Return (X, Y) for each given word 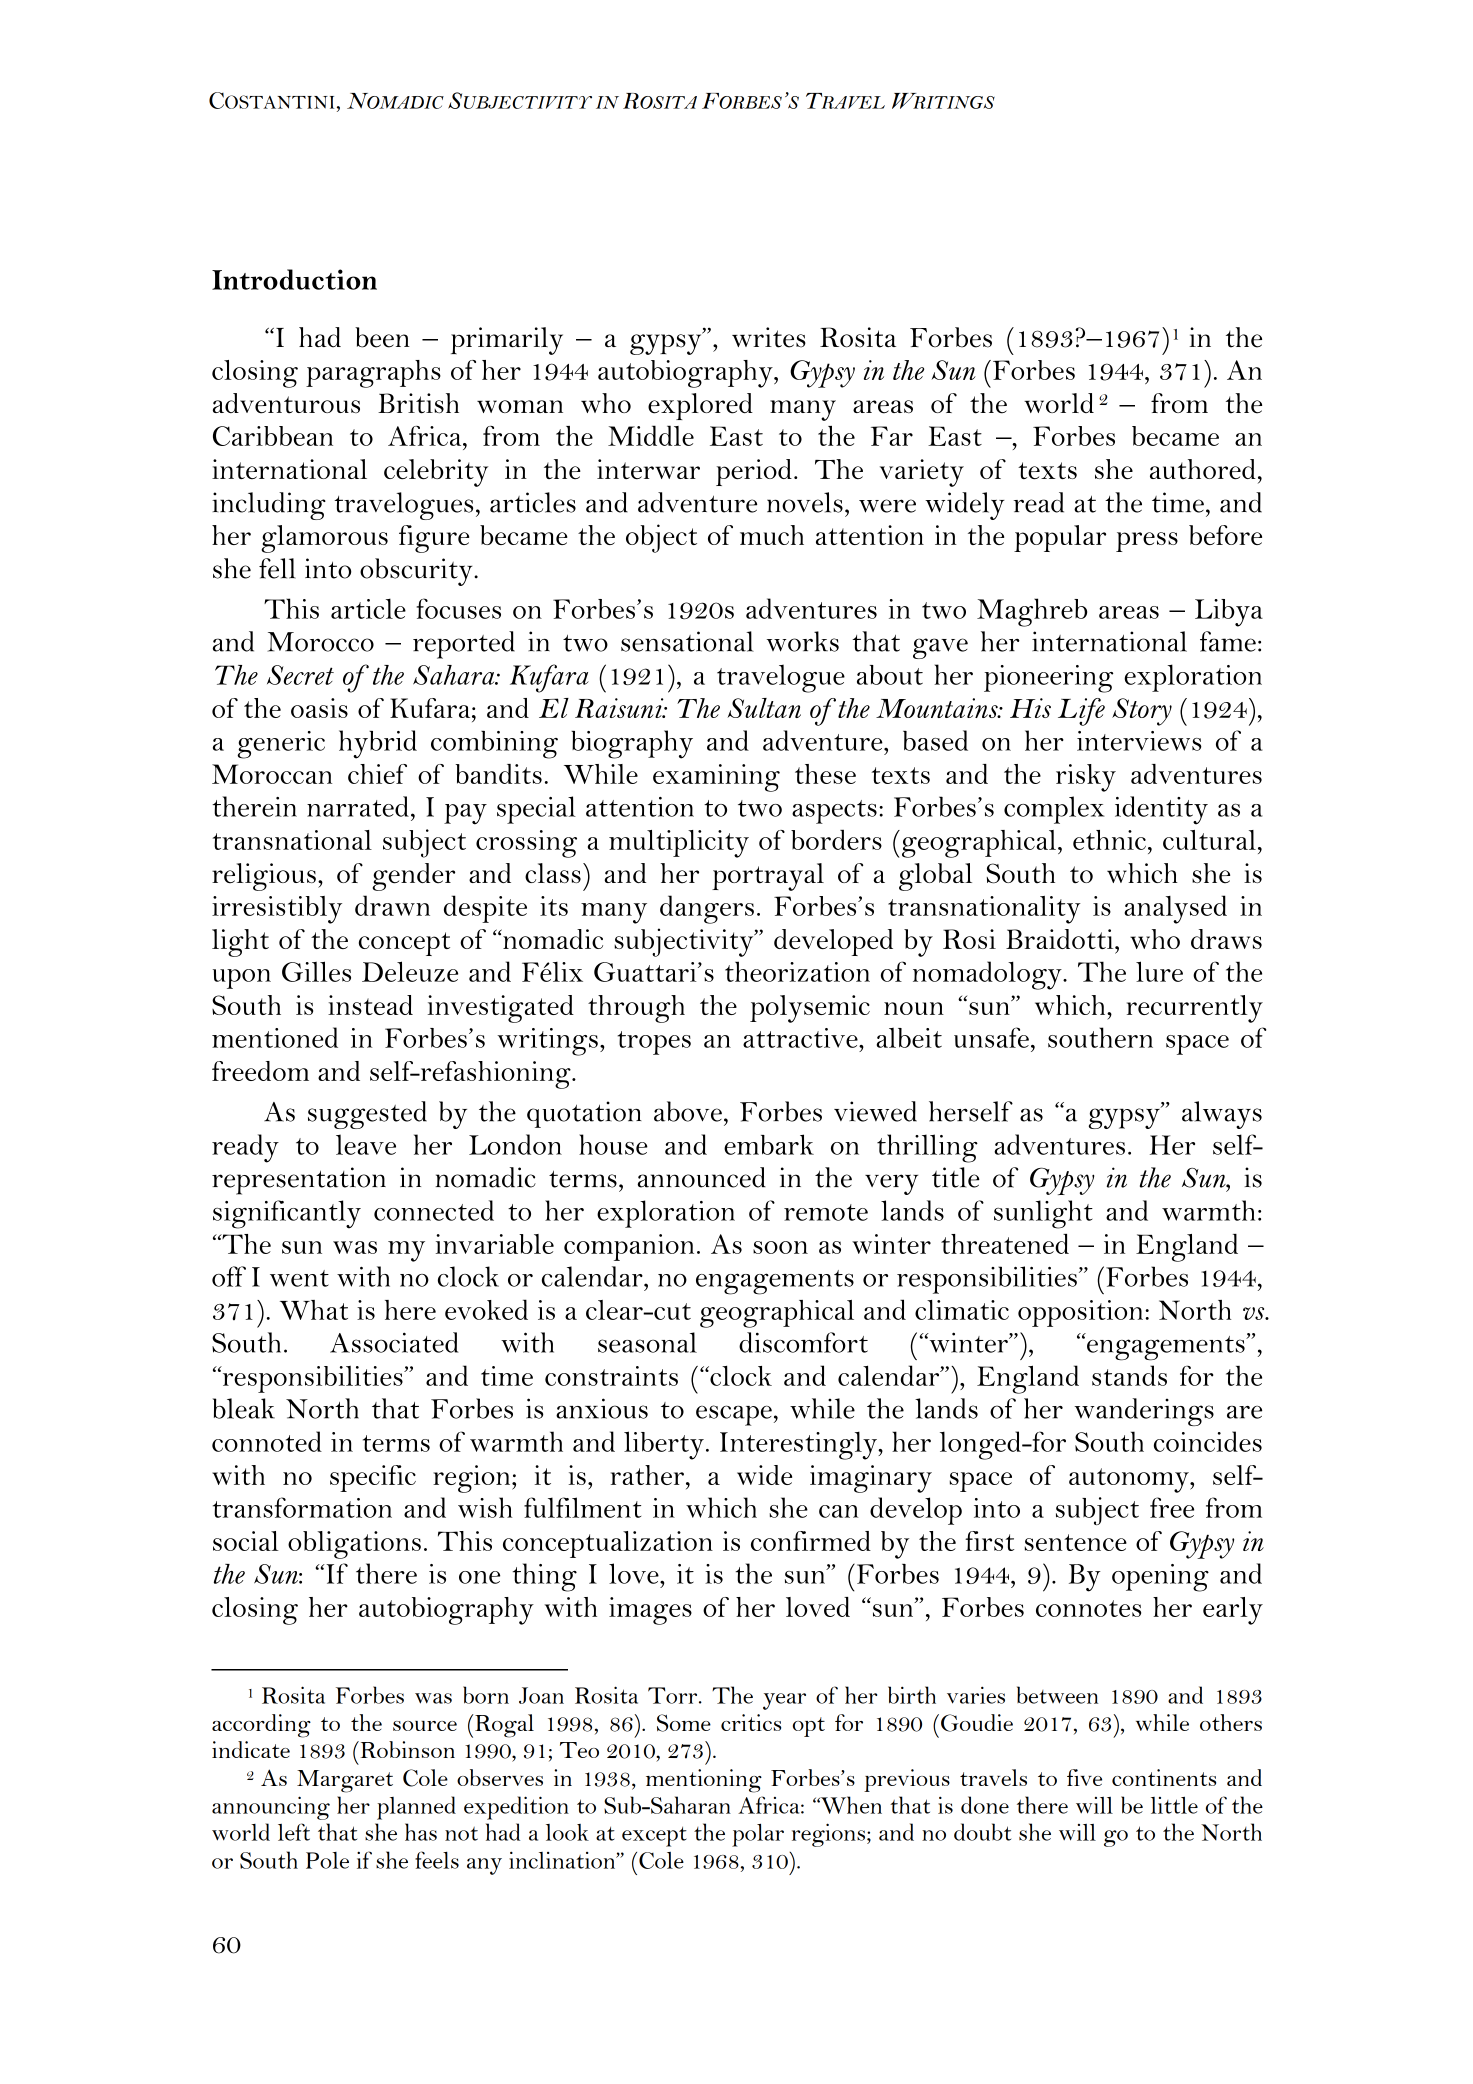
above (688, 1111)
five (1084, 1777)
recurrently (1195, 1009)
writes (769, 337)
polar (758, 1835)
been (382, 337)
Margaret (345, 1781)
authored (1203, 469)
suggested (367, 1115)
